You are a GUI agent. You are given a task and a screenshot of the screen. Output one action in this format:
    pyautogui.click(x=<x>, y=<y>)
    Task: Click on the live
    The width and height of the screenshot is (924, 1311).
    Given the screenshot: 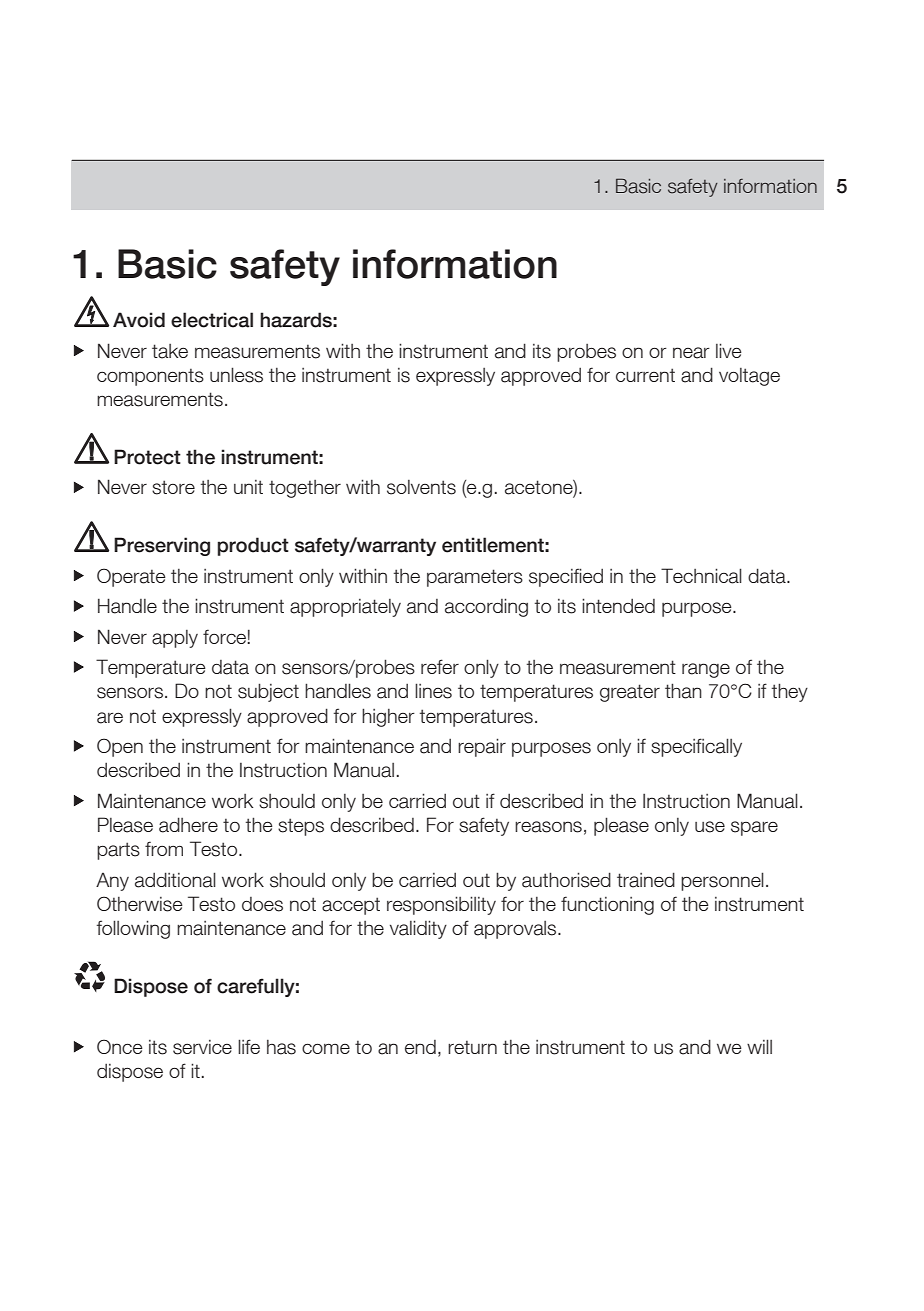 What is the action you would take?
    pyautogui.click(x=729, y=350)
